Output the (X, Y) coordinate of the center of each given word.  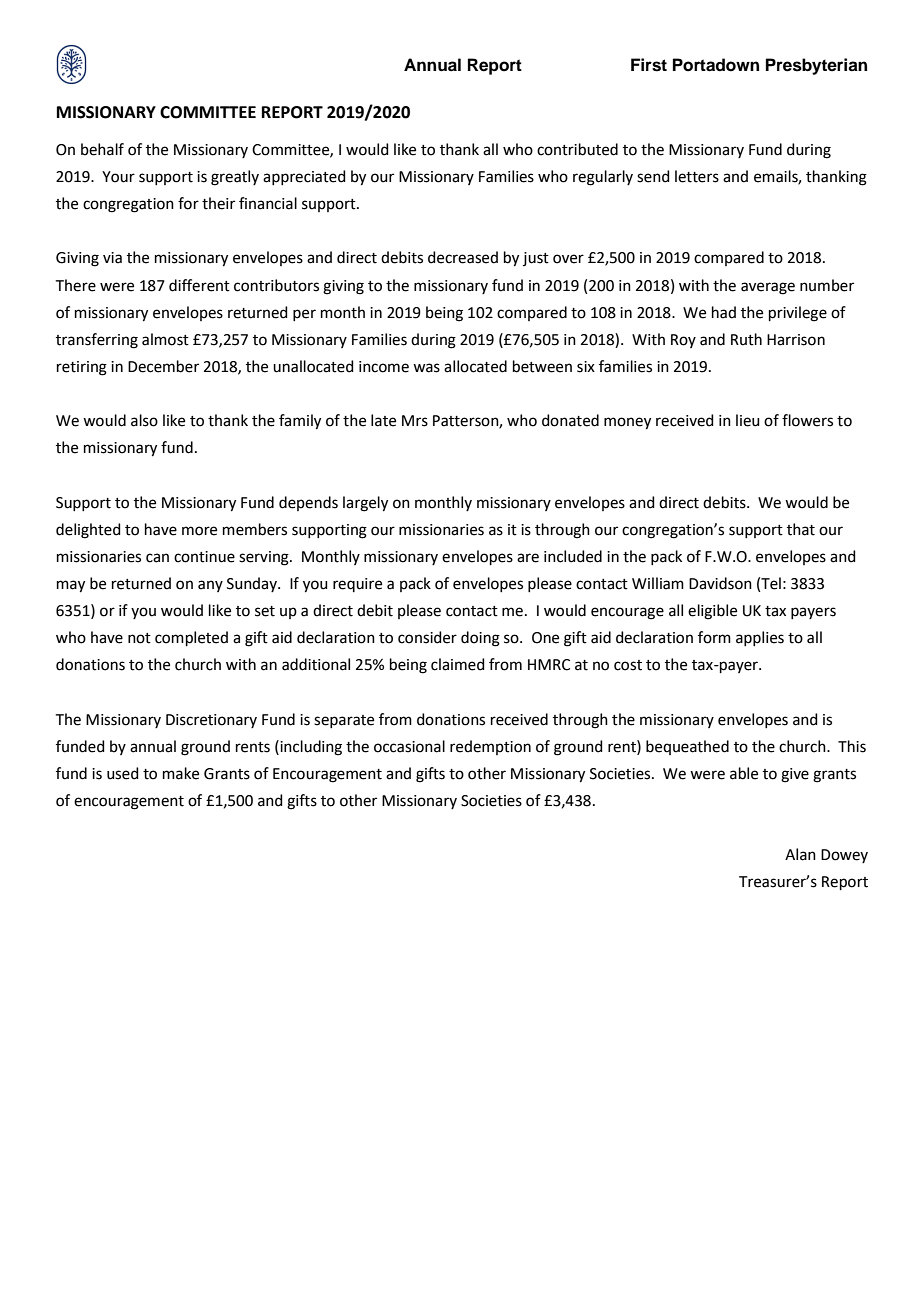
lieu (748, 420)
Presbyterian (816, 66)
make (181, 773)
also (144, 420)
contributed (577, 149)
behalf (102, 149)
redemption (490, 747)
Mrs (415, 421)
